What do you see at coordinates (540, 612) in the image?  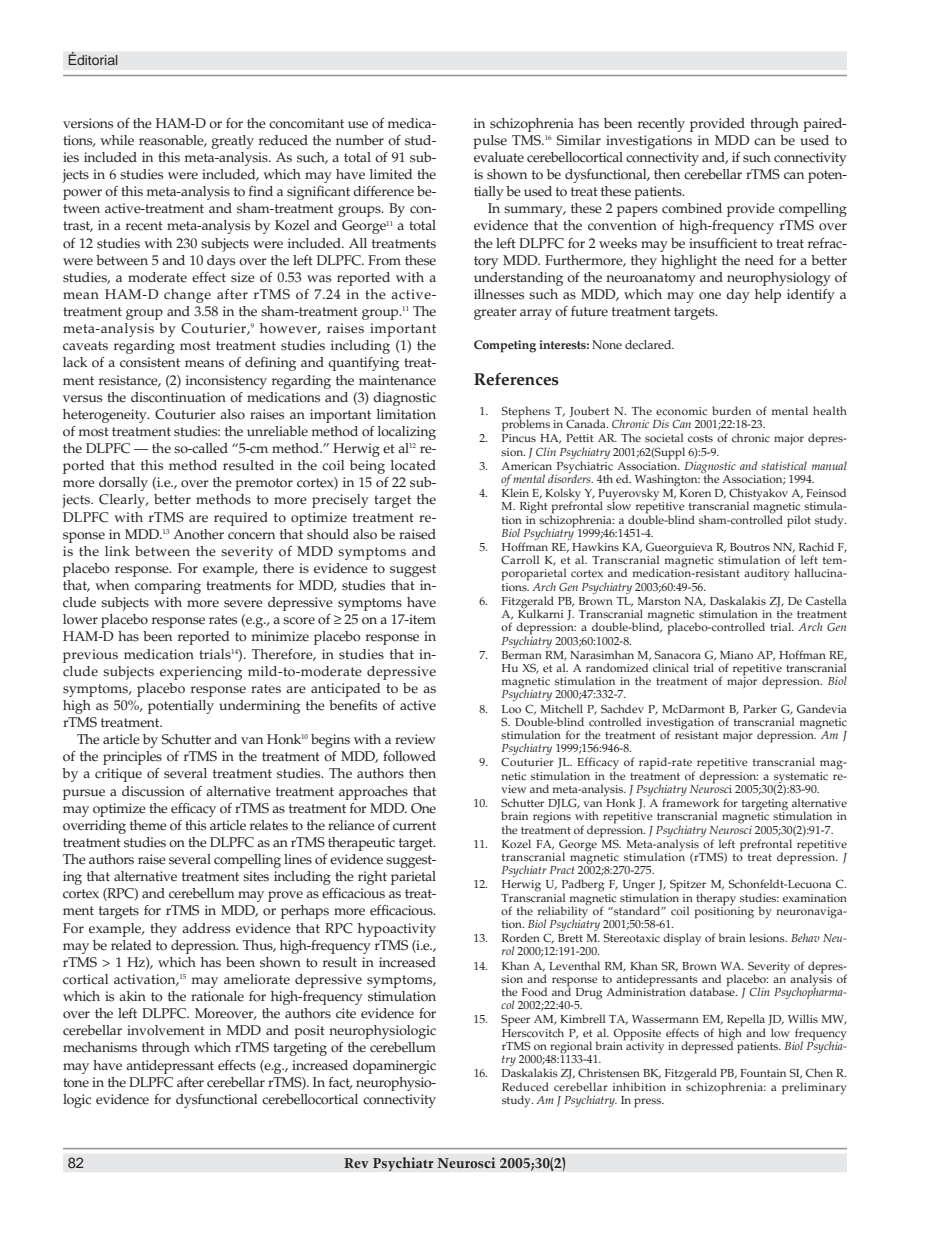 I see `Kulkarni` at bounding box center [540, 612].
